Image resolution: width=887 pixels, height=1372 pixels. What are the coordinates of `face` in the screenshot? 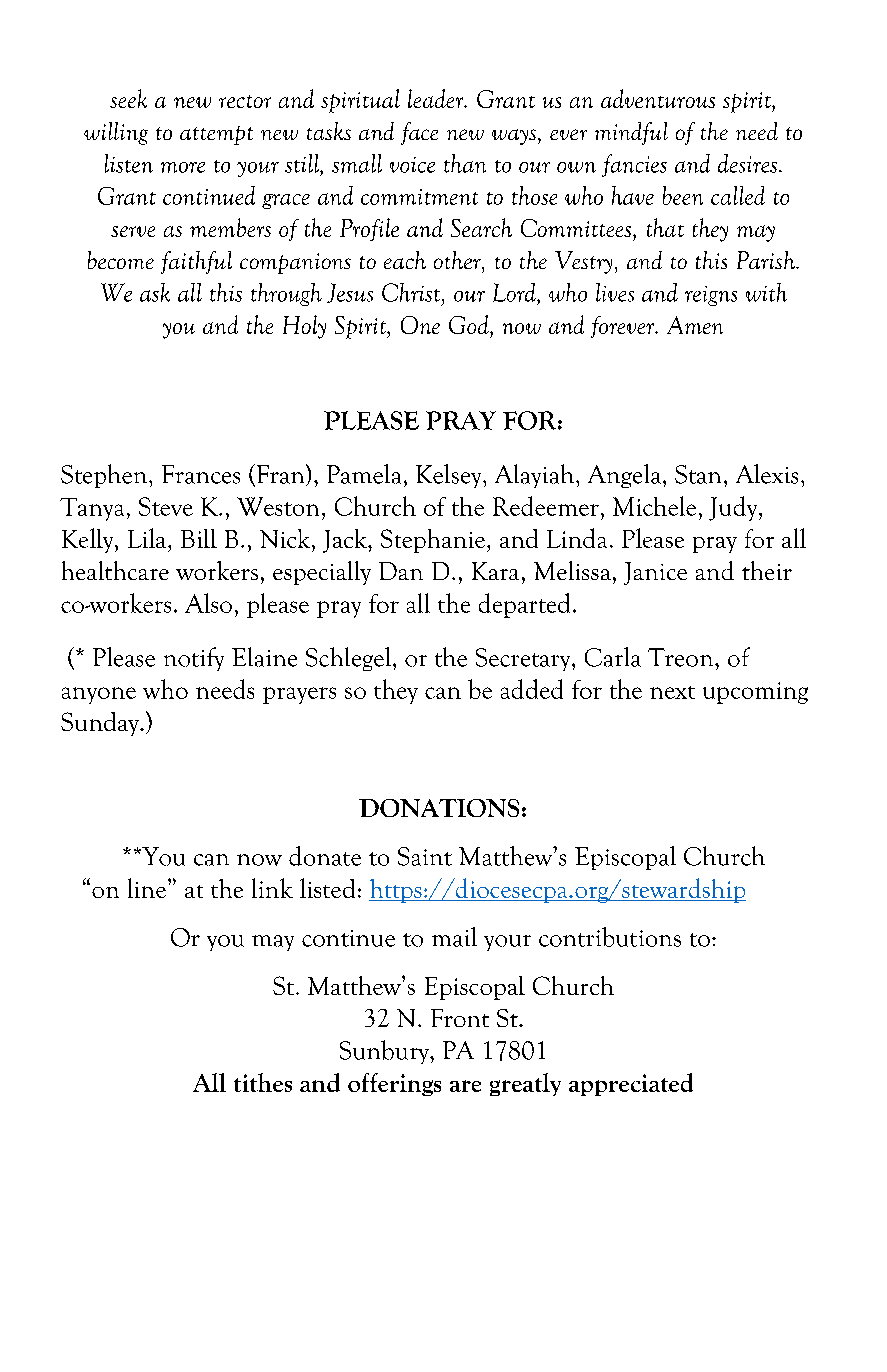 It's located at (419, 133).
